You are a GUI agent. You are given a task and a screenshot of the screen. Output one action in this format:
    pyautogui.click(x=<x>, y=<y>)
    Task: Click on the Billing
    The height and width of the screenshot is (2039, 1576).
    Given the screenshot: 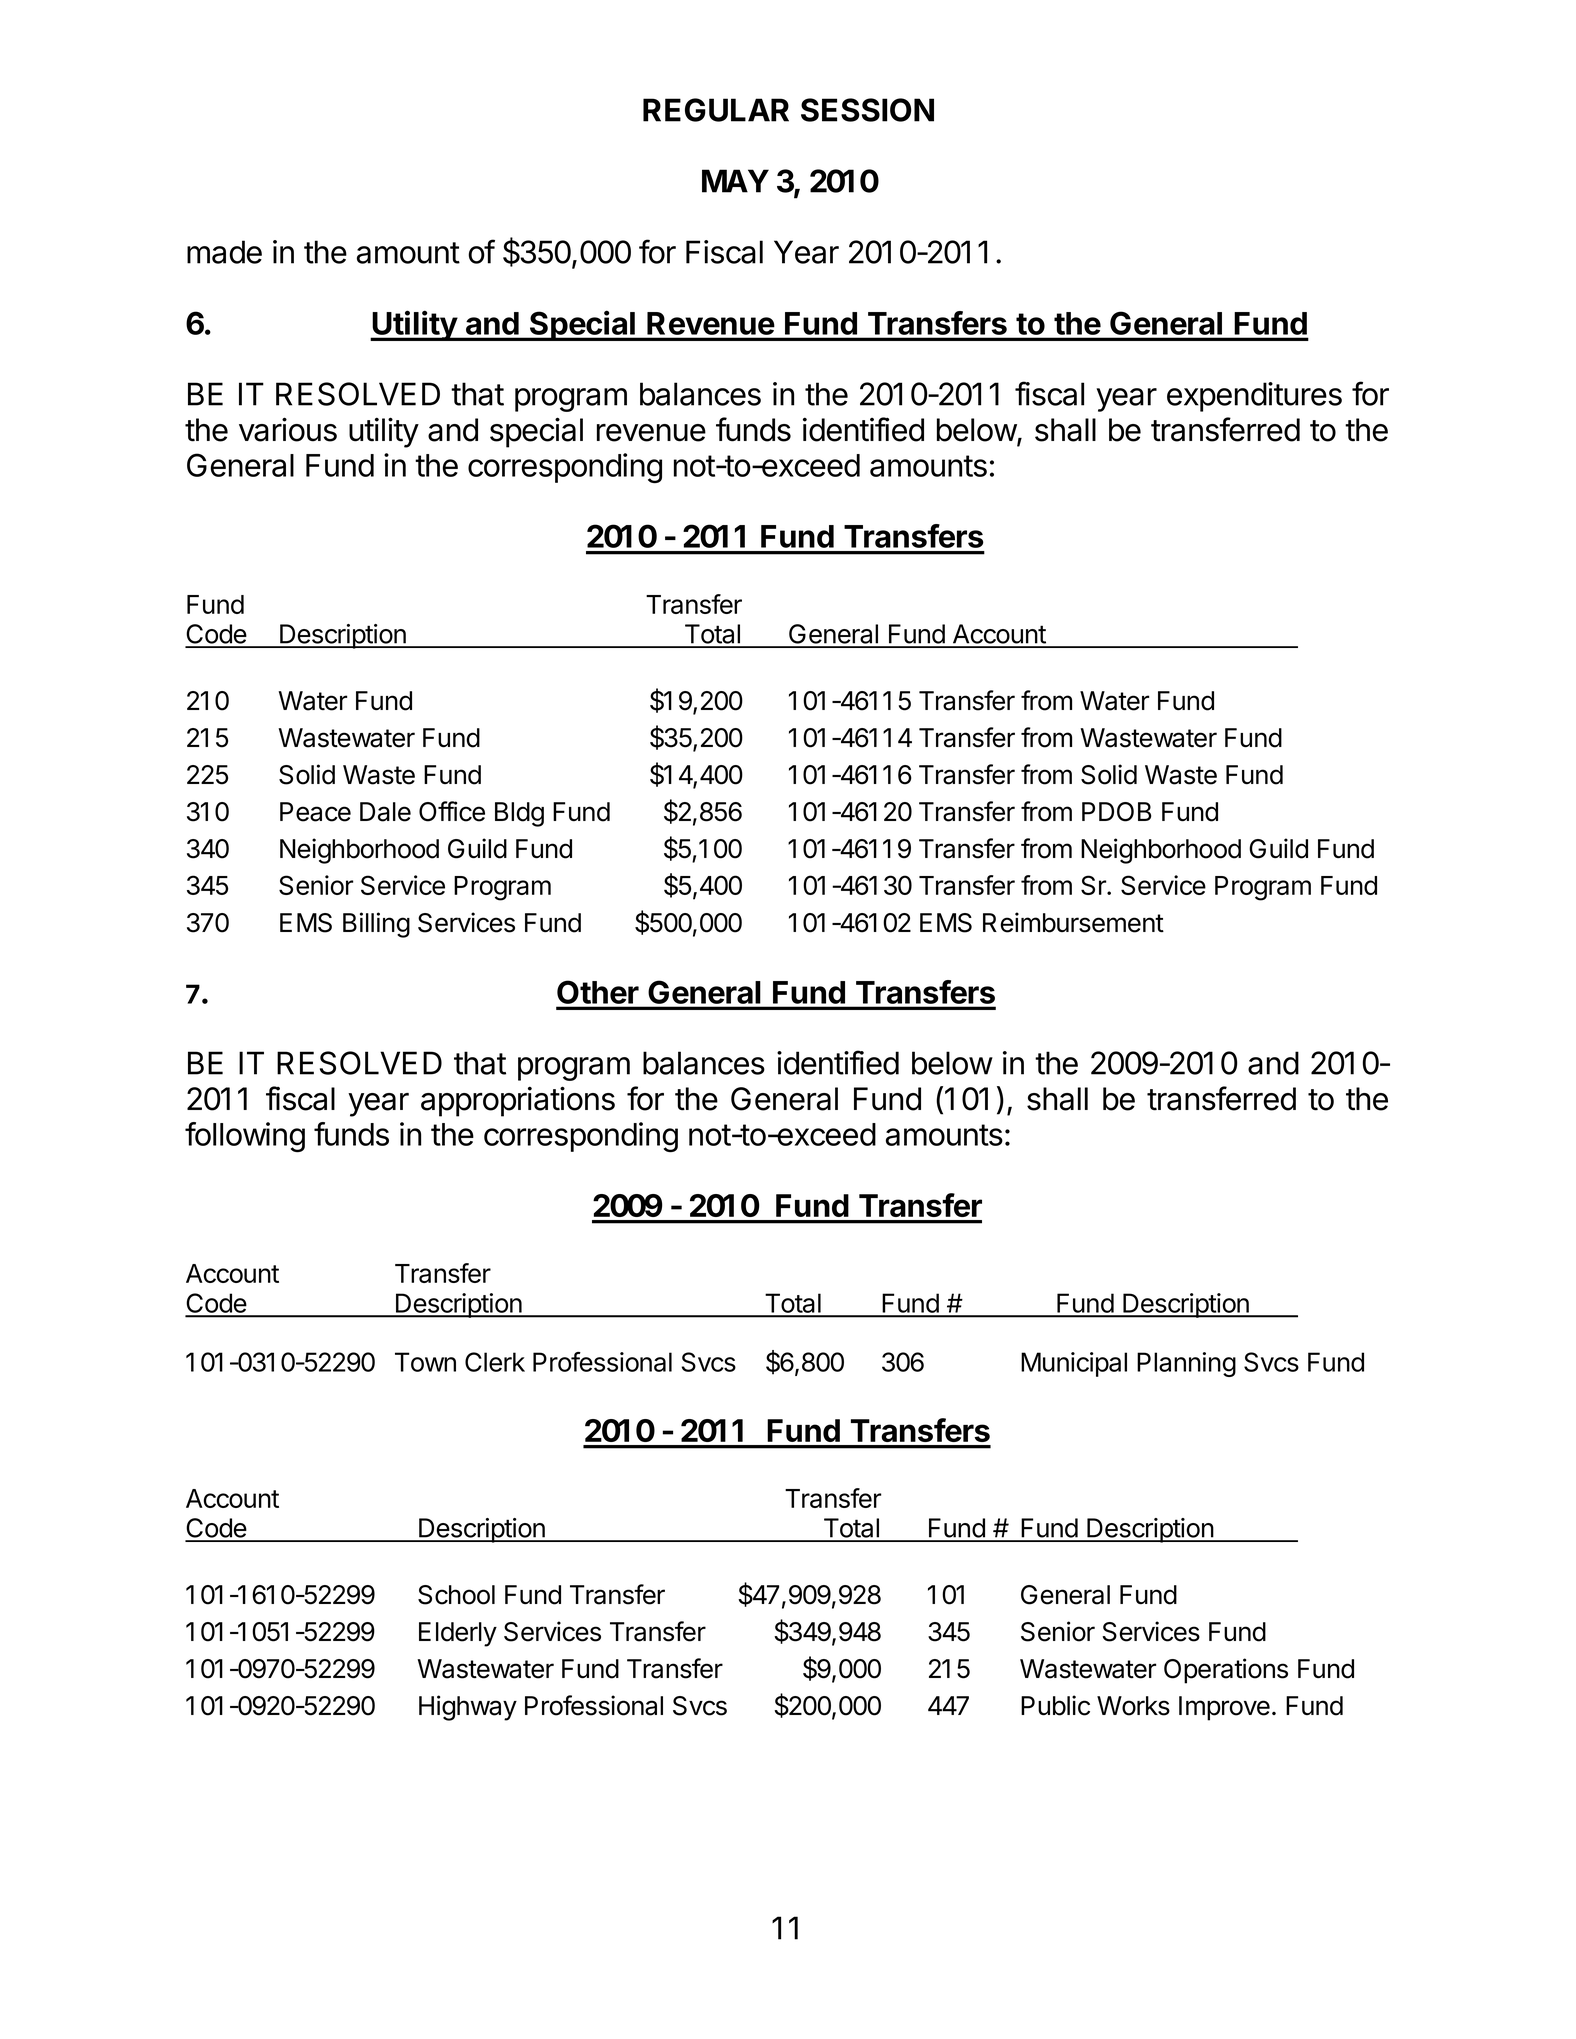 What is the action you would take?
    pyautogui.click(x=376, y=925)
